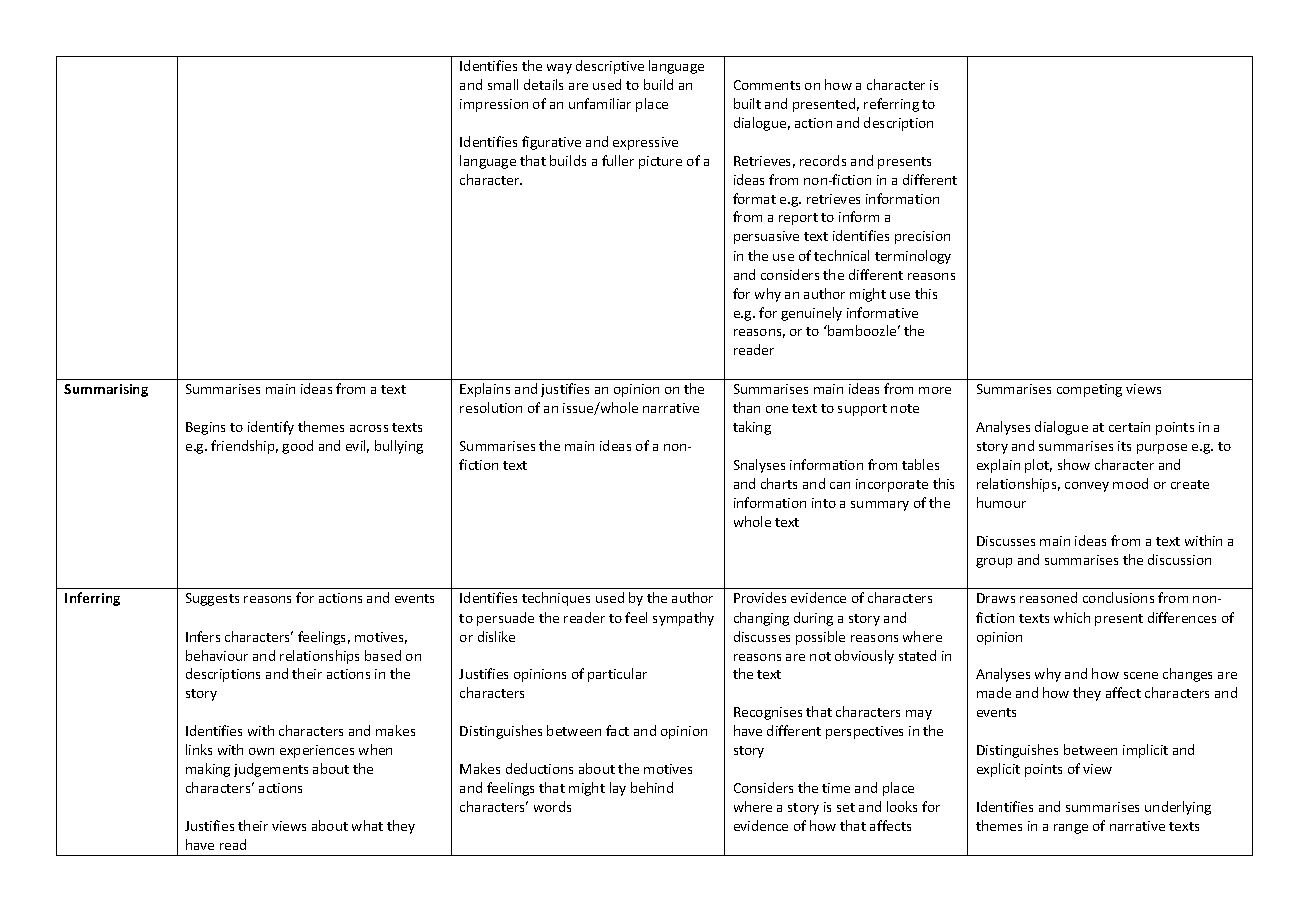  I want to click on persuasive, so click(766, 237).
